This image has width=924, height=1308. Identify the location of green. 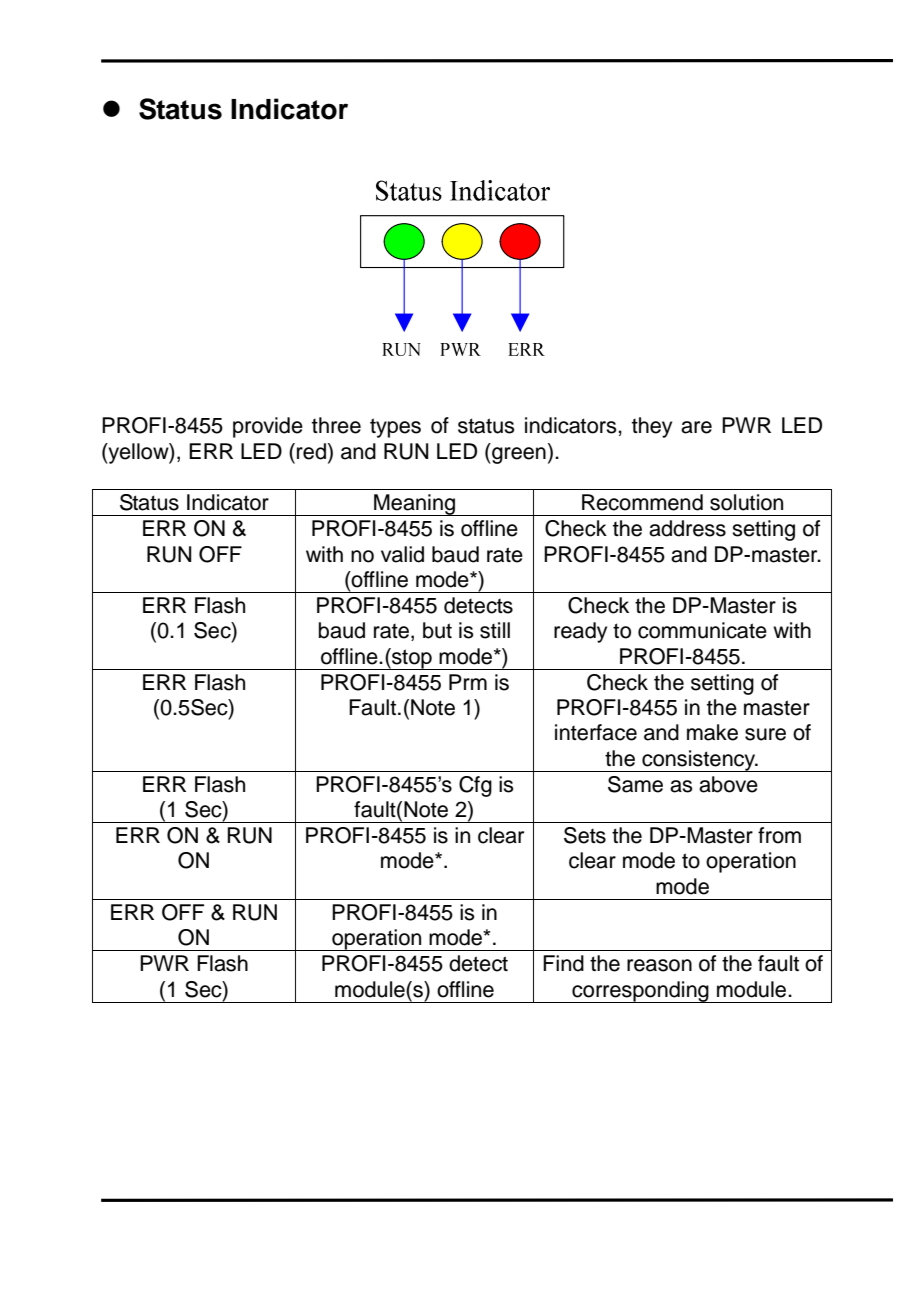
(518, 455).
